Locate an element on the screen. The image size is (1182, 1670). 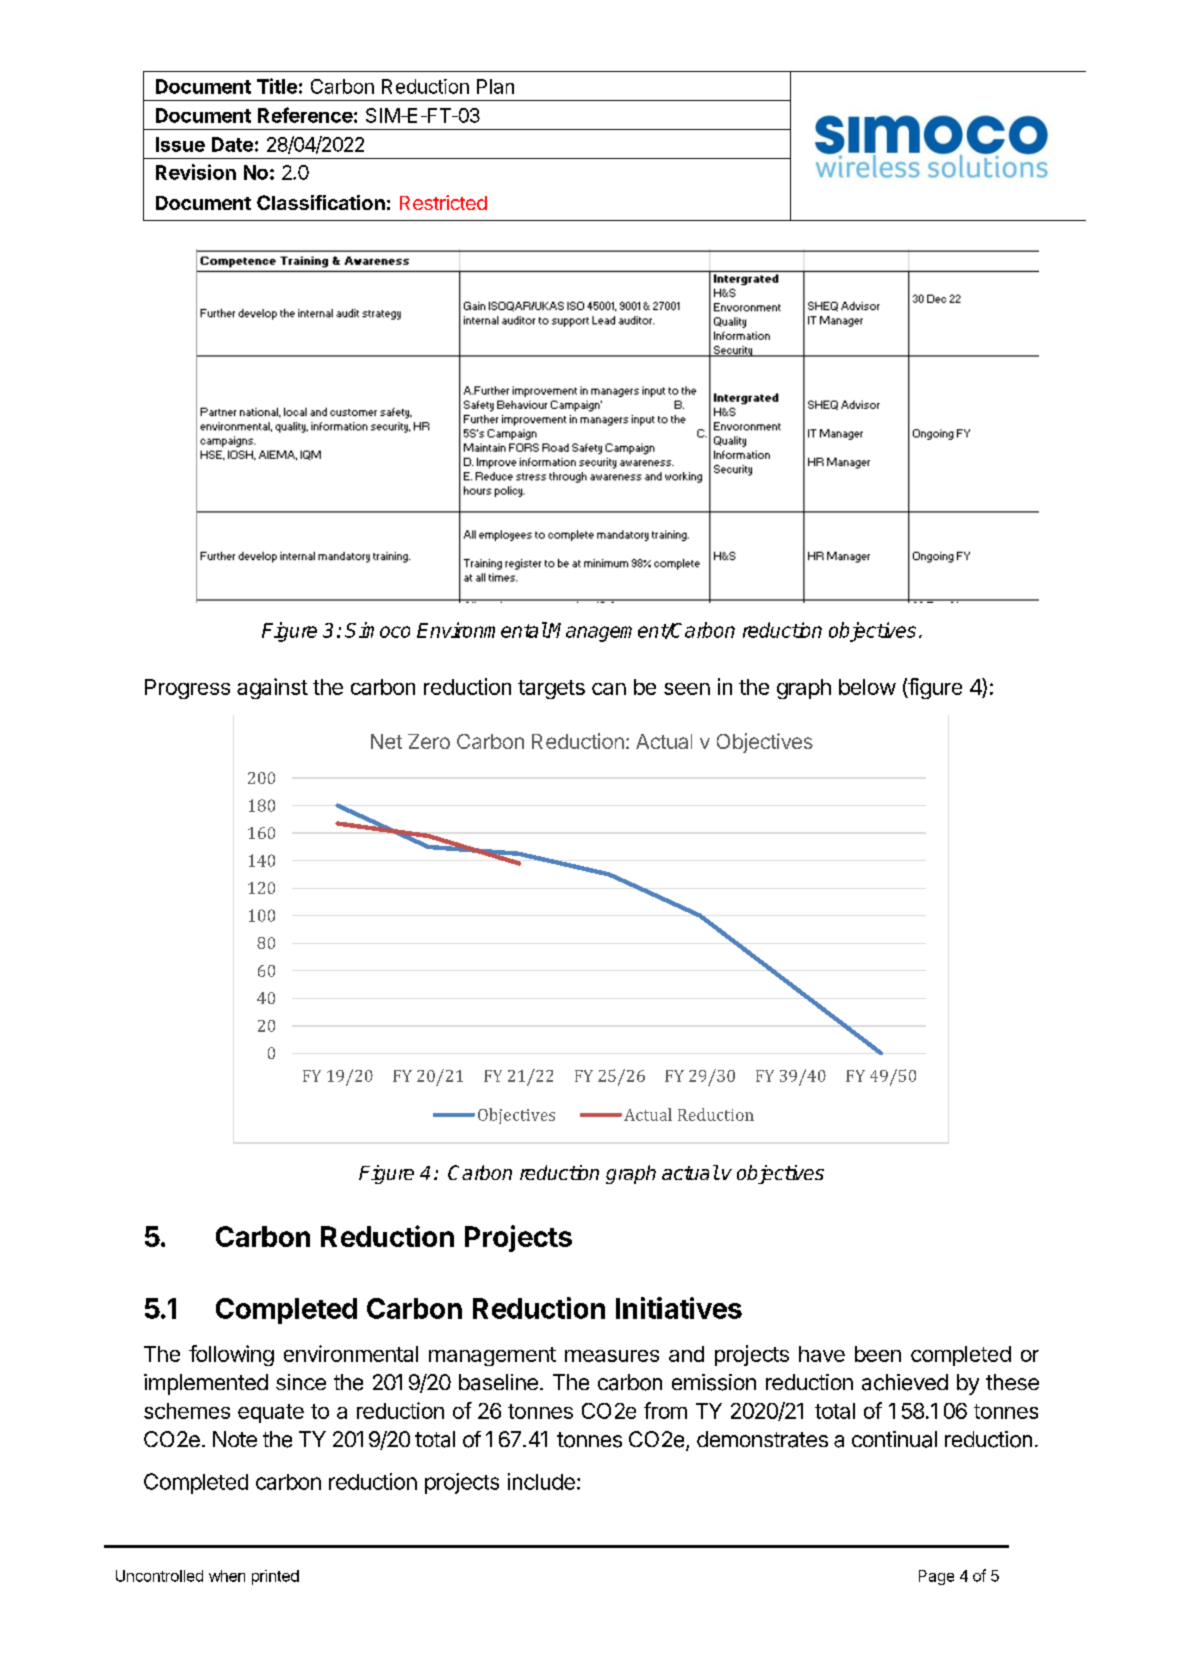
been is located at coordinates (878, 1354).
